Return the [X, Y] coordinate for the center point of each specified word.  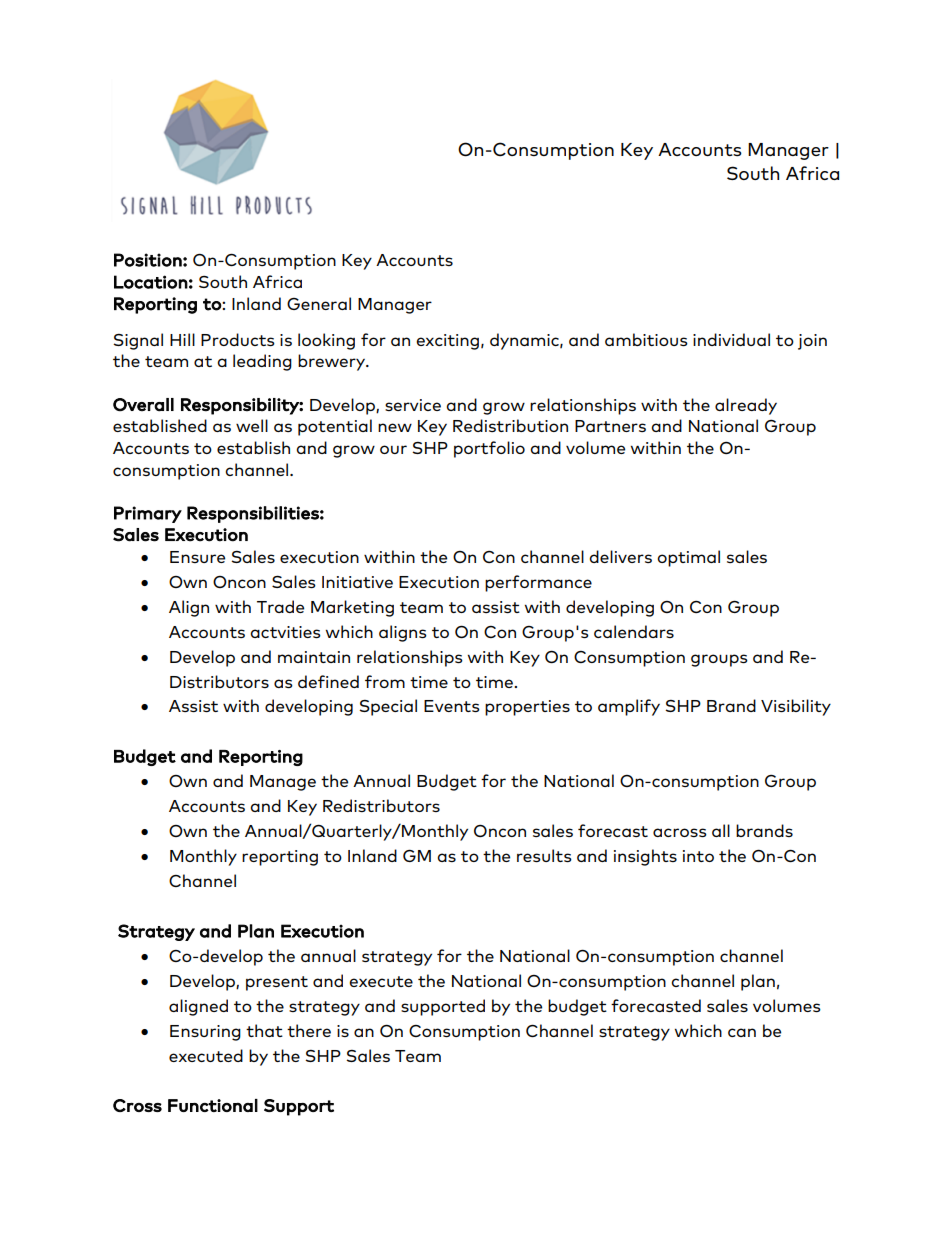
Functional [213, 1105]
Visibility [796, 707]
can [742, 1032]
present [277, 983]
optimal [688, 558]
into [698, 856]
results [544, 855]
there [309, 1030]
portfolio [489, 449]
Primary [148, 514]
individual [731, 339]
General [319, 303]
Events [452, 706]
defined [328, 681]
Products [238, 339]
